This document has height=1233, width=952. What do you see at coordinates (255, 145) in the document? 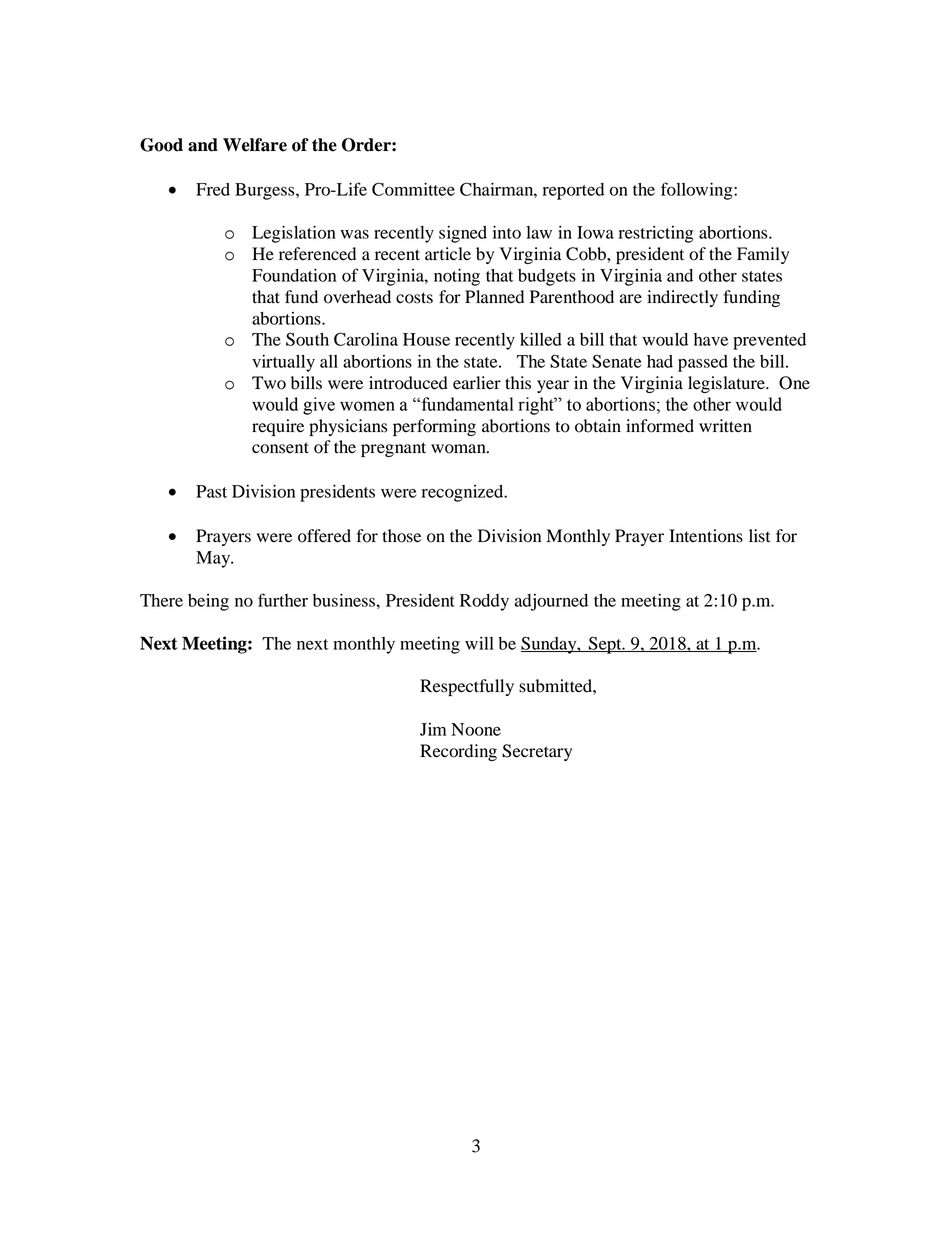
I see `Welfare` at bounding box center [255, 145].
